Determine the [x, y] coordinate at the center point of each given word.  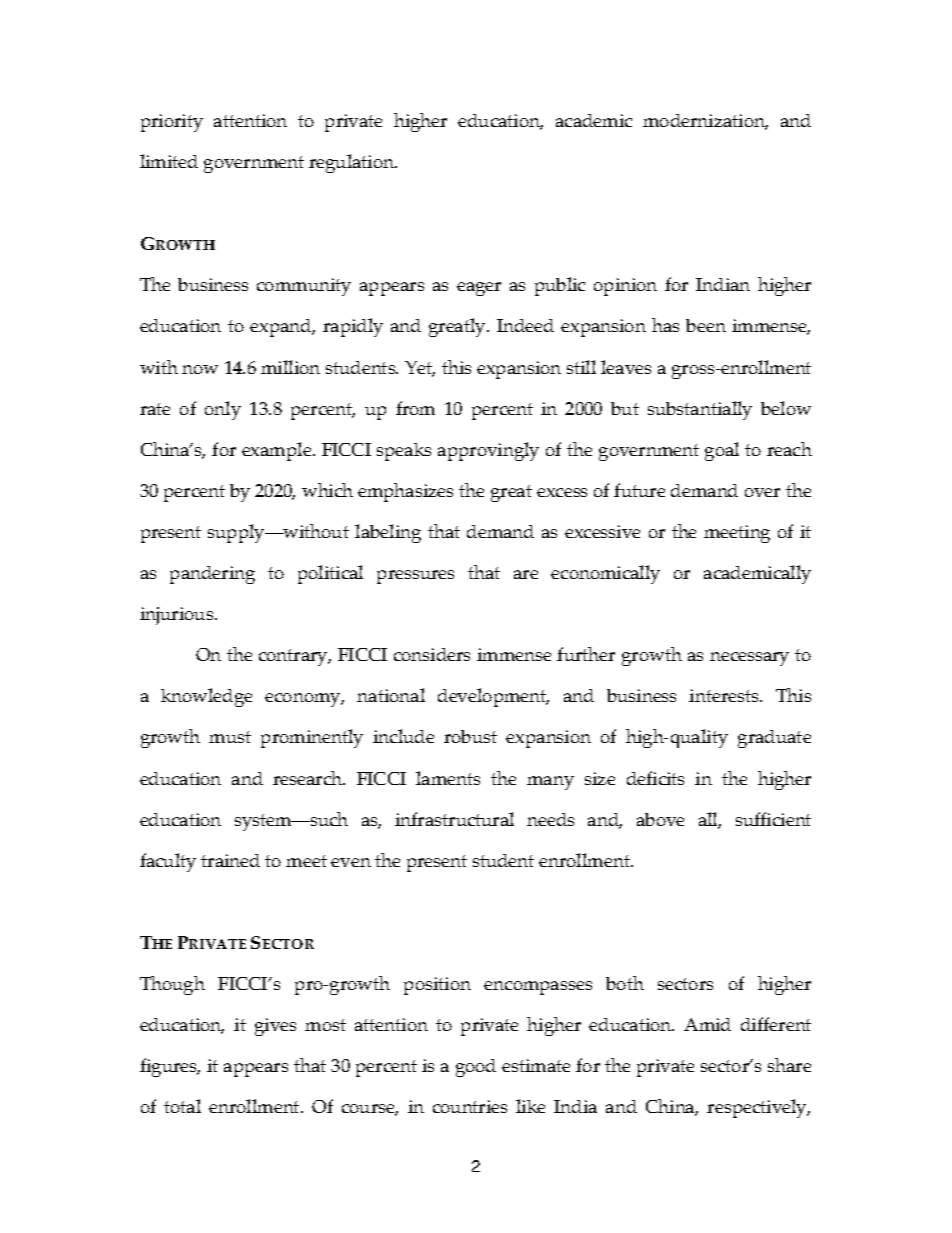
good [476, 1068]
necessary [749, 659]
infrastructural [454, 819]
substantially [700, 410]
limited [169, 161]
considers [432, 654]
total [182, 1106]
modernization [705, 122]
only [223, 410]
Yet [420, 369]
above [660, 819]
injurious [178, 616]
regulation [353, 163]
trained [230, 860]
